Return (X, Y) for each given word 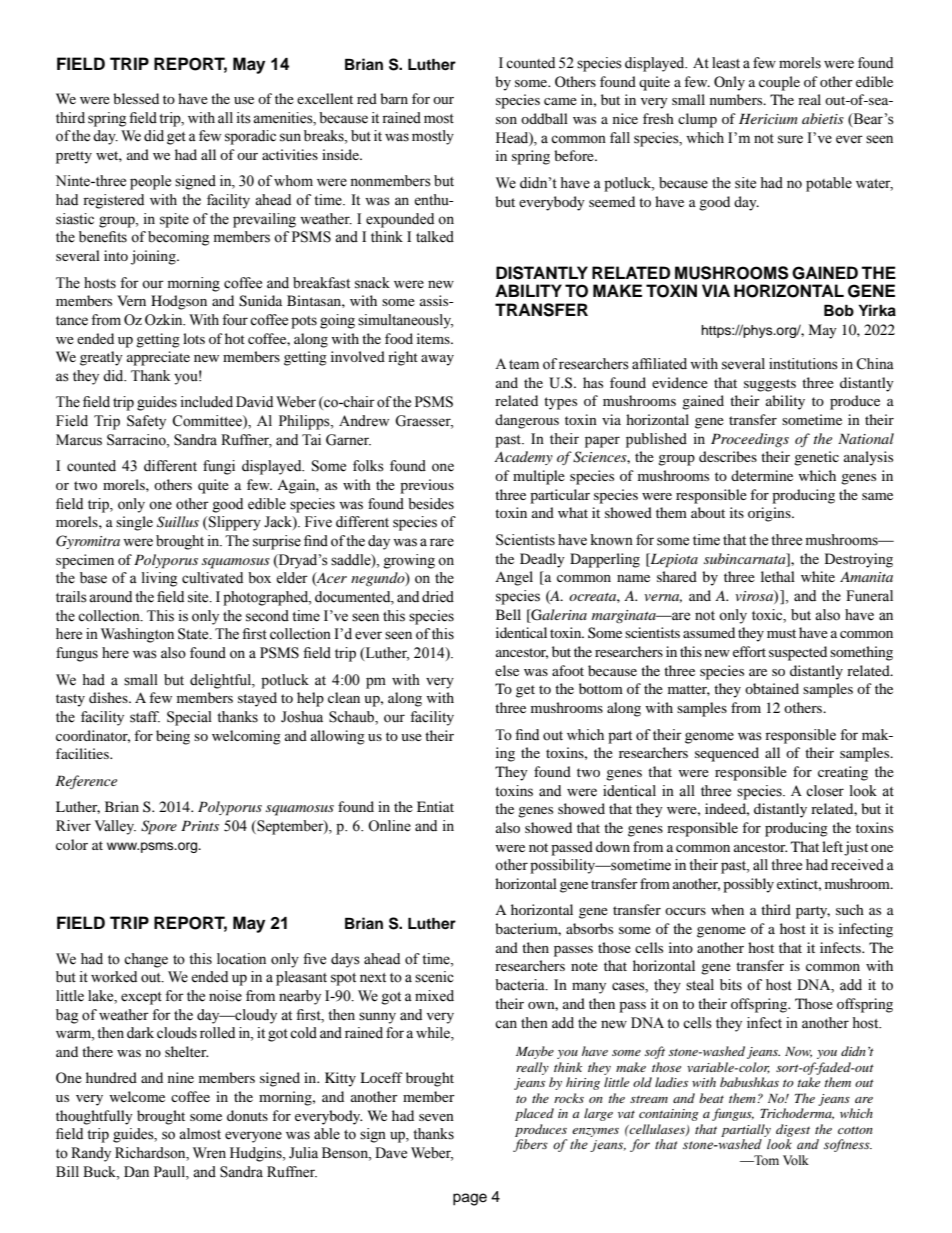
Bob (839, 310)
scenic (434, 977)
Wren (209, 1153)
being (173, 737)
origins (770, 514)
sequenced (727, 754)
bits (731, 985)
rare (442, 542)
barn (394, 98)
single (134, 523)
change (146, 960)
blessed (136, 98)
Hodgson (179, 302)
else (507, 670)
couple (779, 83)
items (434, 338)
